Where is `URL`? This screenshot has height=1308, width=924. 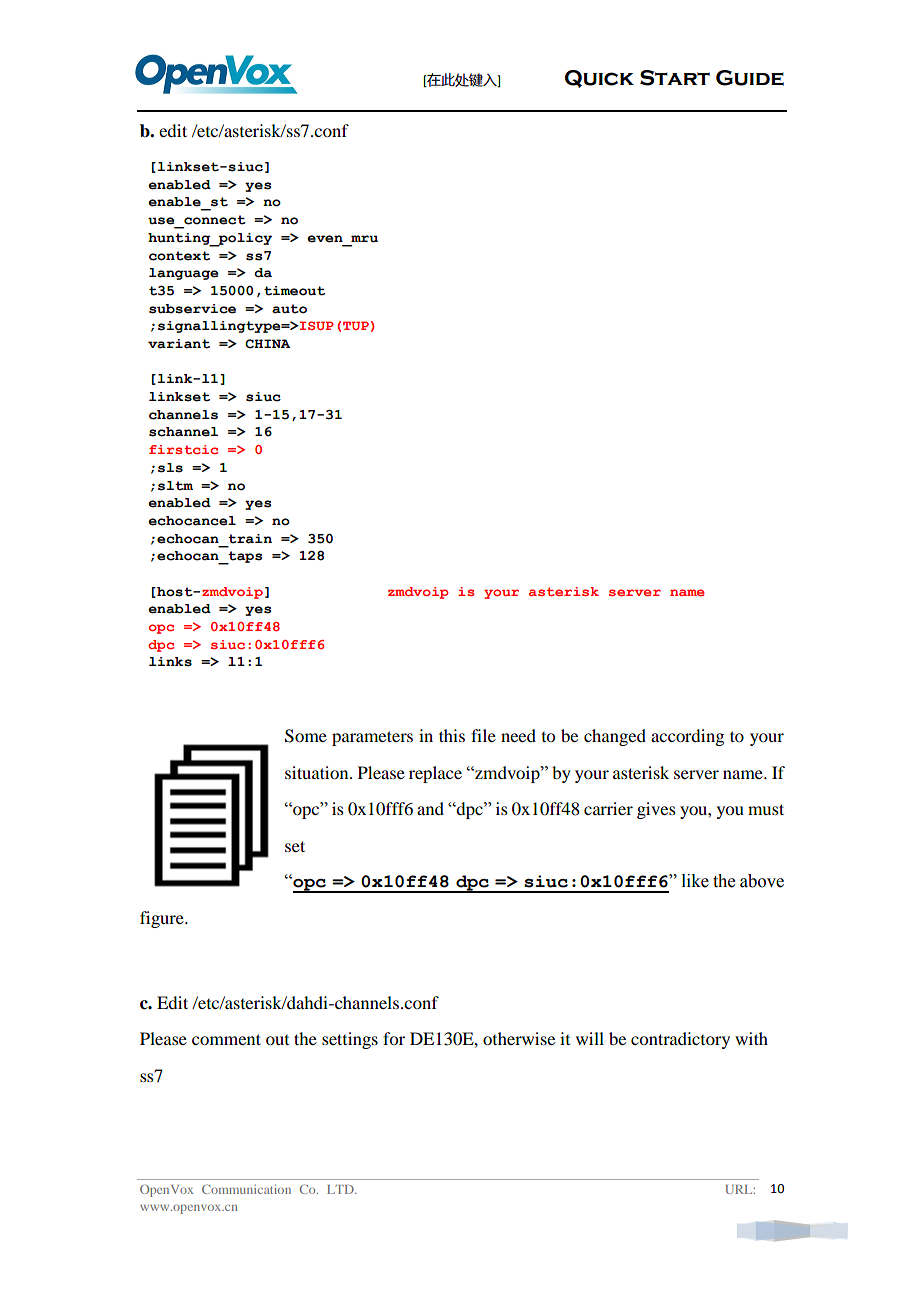 URL is located at coordinates (740, 1189).
